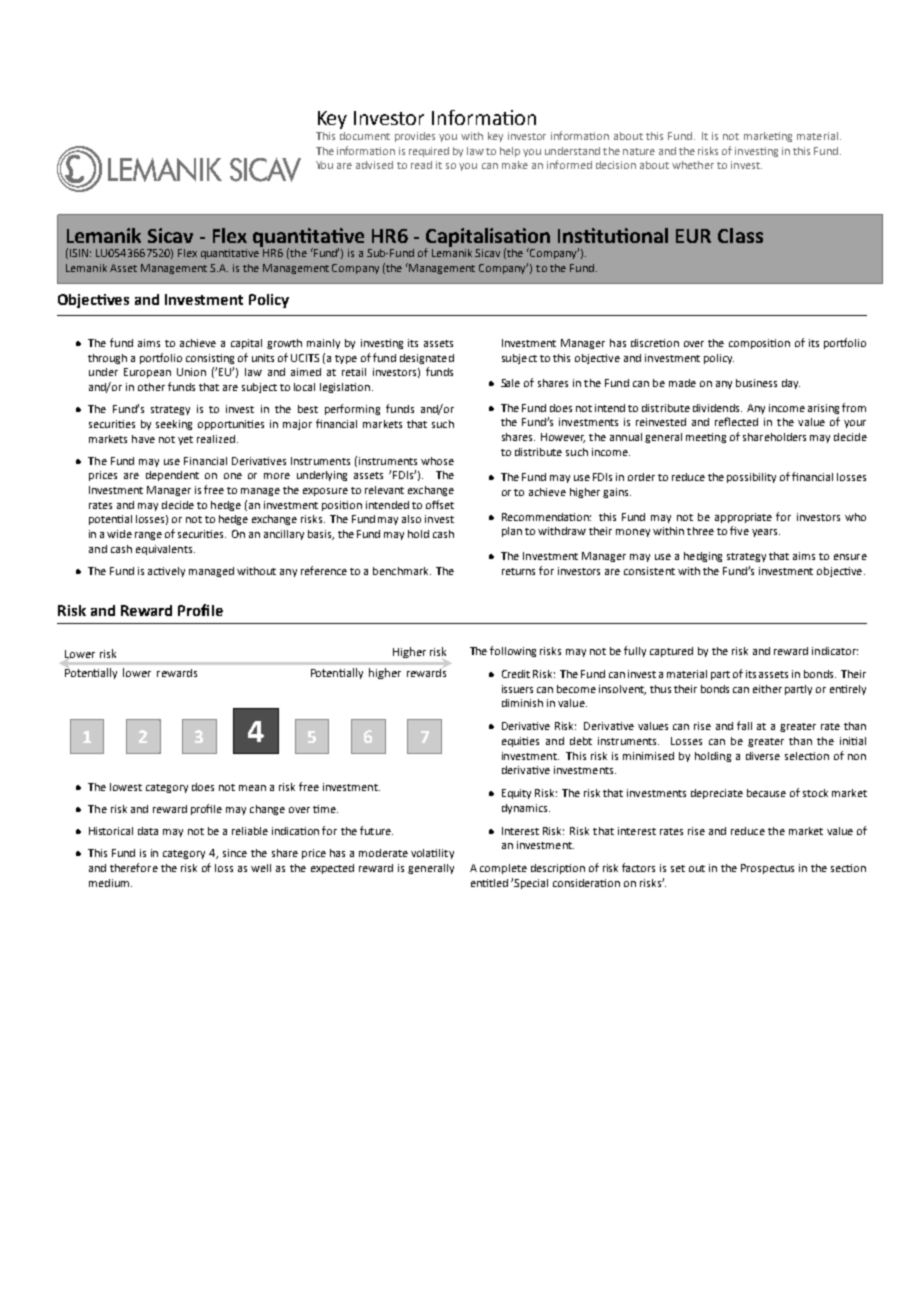 The height and width of the screenshot is (1308, 924). I want to click on since, so click(235, 853).
